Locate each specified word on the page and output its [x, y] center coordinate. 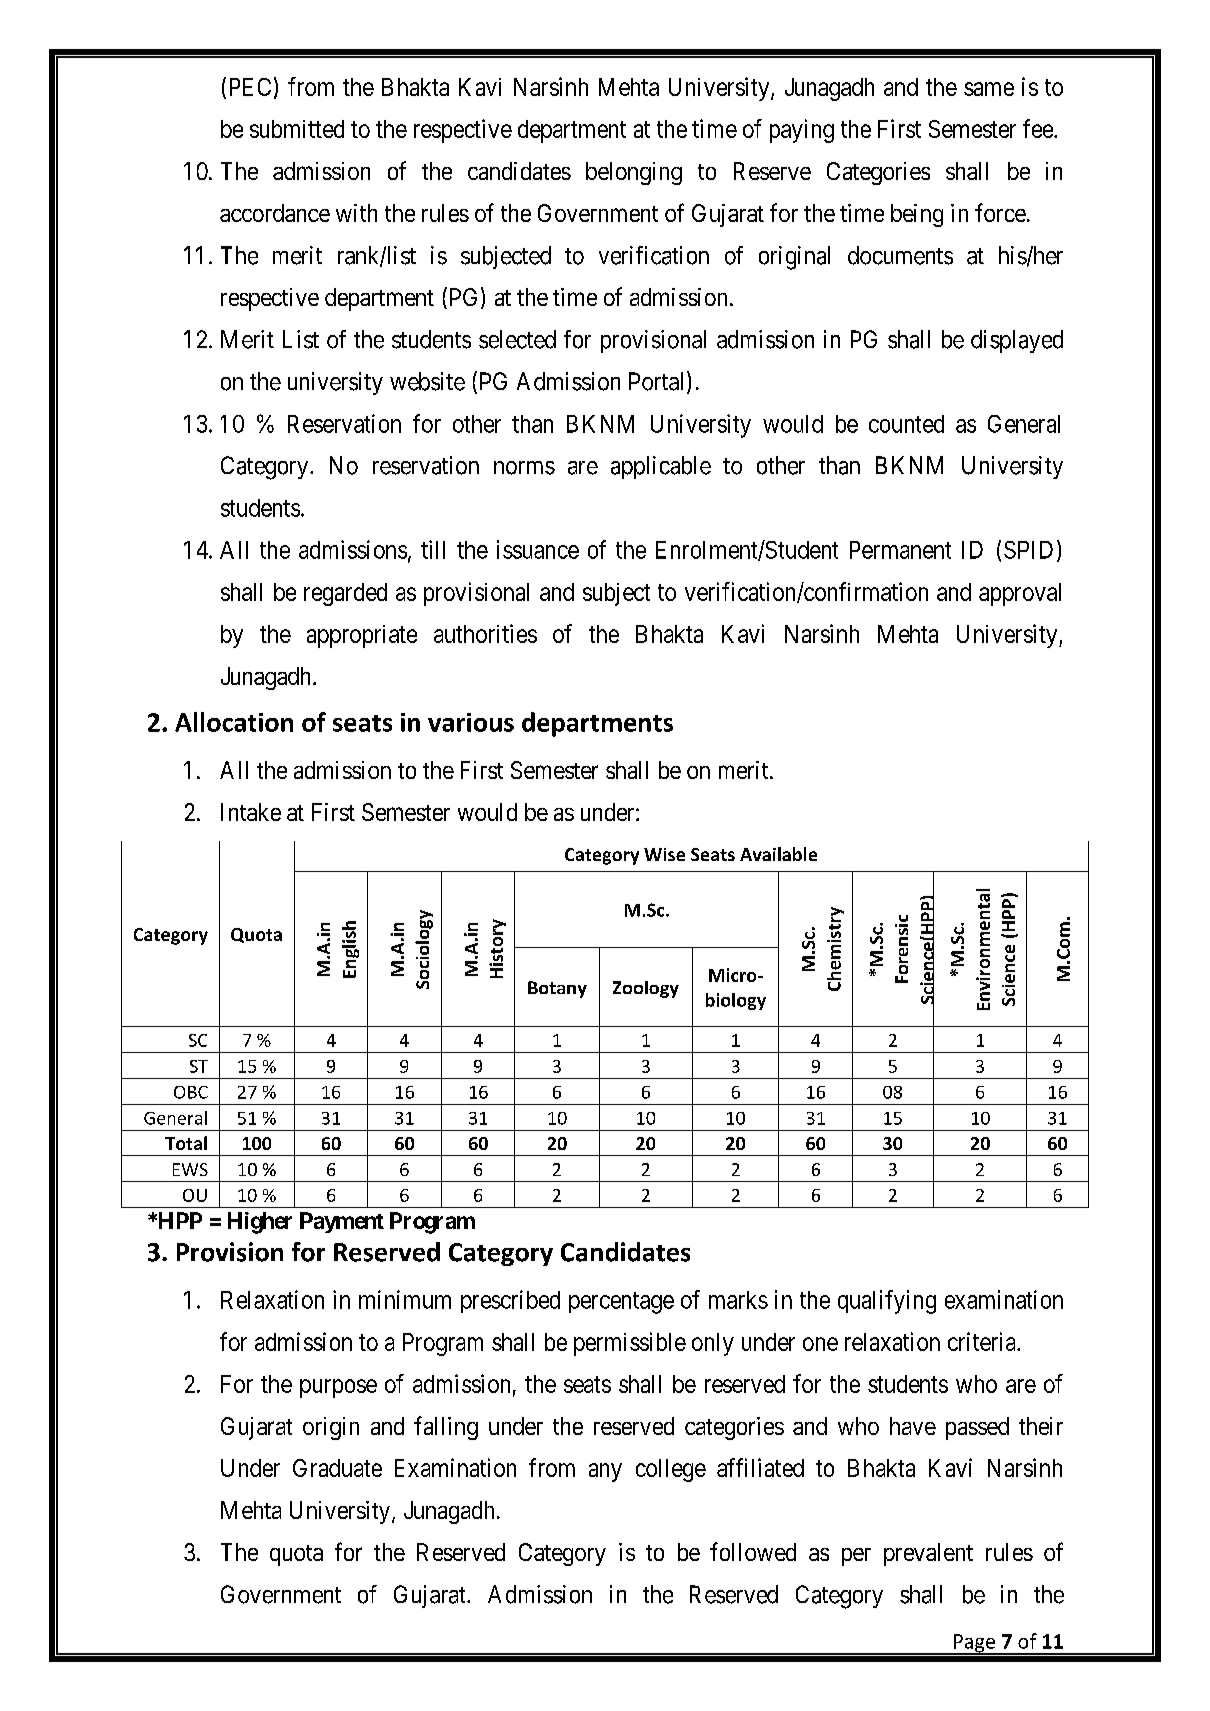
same [989, 89]
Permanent [900, 550]
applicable [661, 467]
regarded [345, 594]
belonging [634, 173]
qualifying [887, 1302]
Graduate [337, 1468]
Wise [664, 854]
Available [778, 854]
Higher [260, 1223]
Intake [251, 812]
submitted [297, 129]
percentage [621, 1303]
